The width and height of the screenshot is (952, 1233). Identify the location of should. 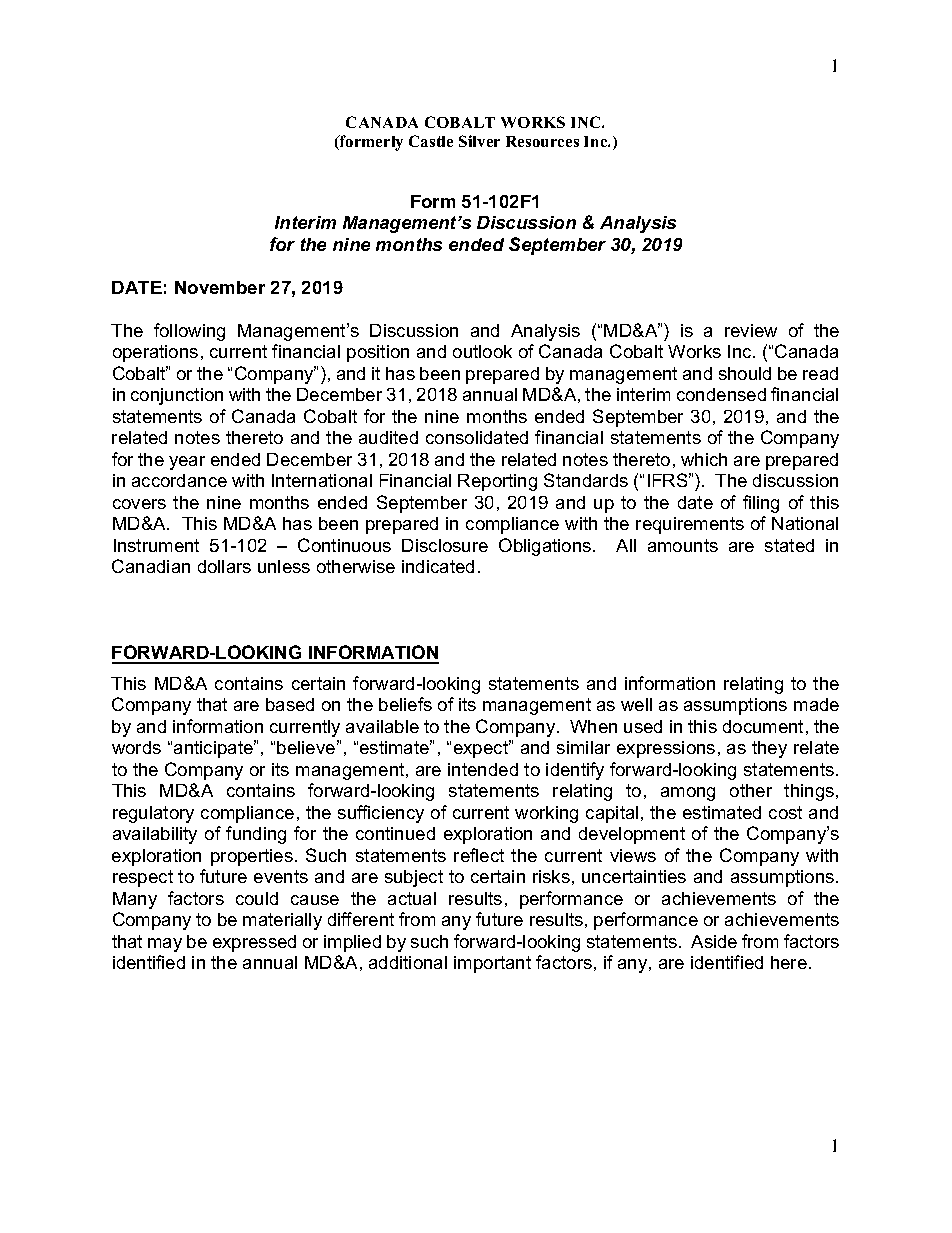
(745, 373).
